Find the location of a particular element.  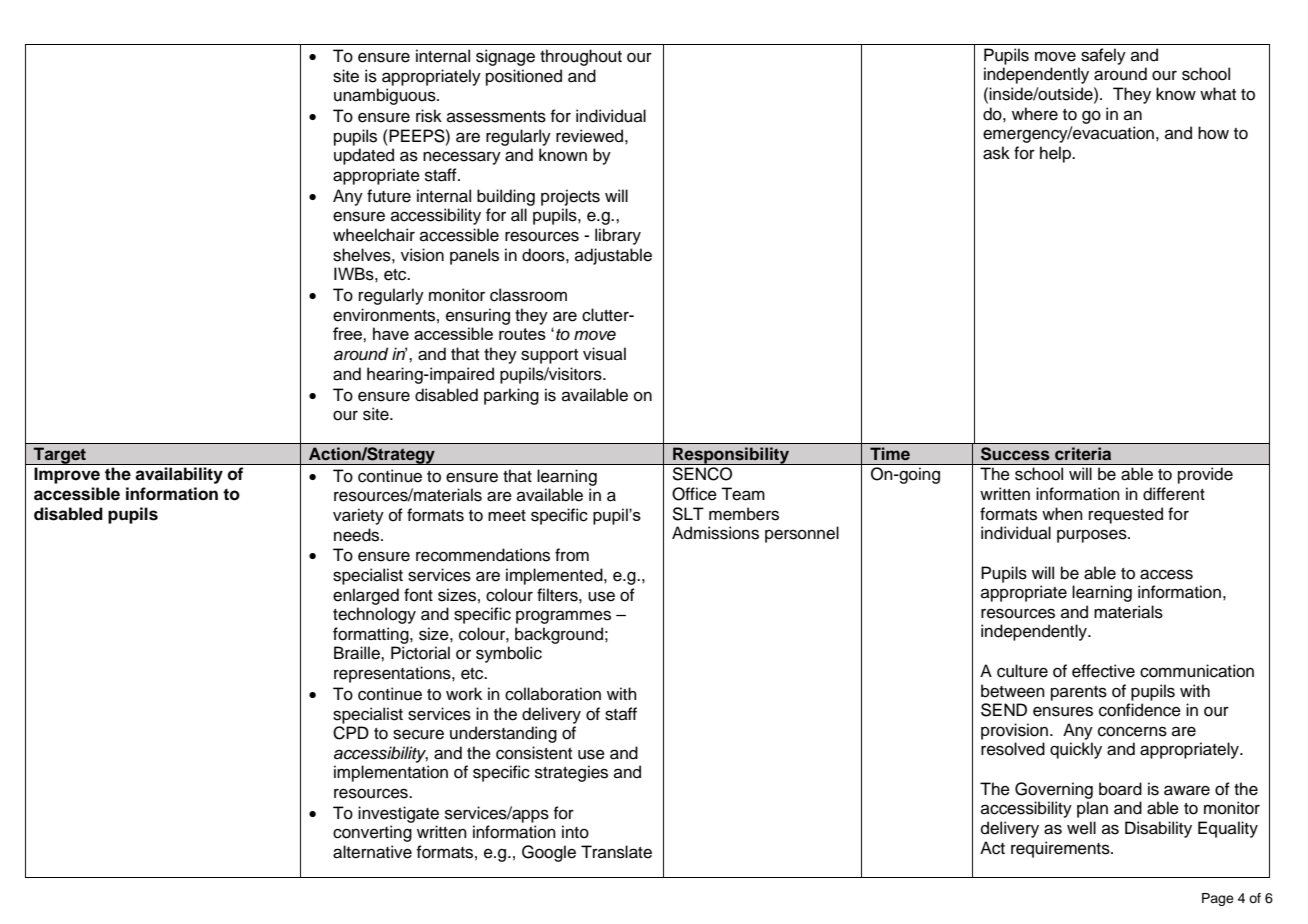

work is located at coordinates (464, 694).
